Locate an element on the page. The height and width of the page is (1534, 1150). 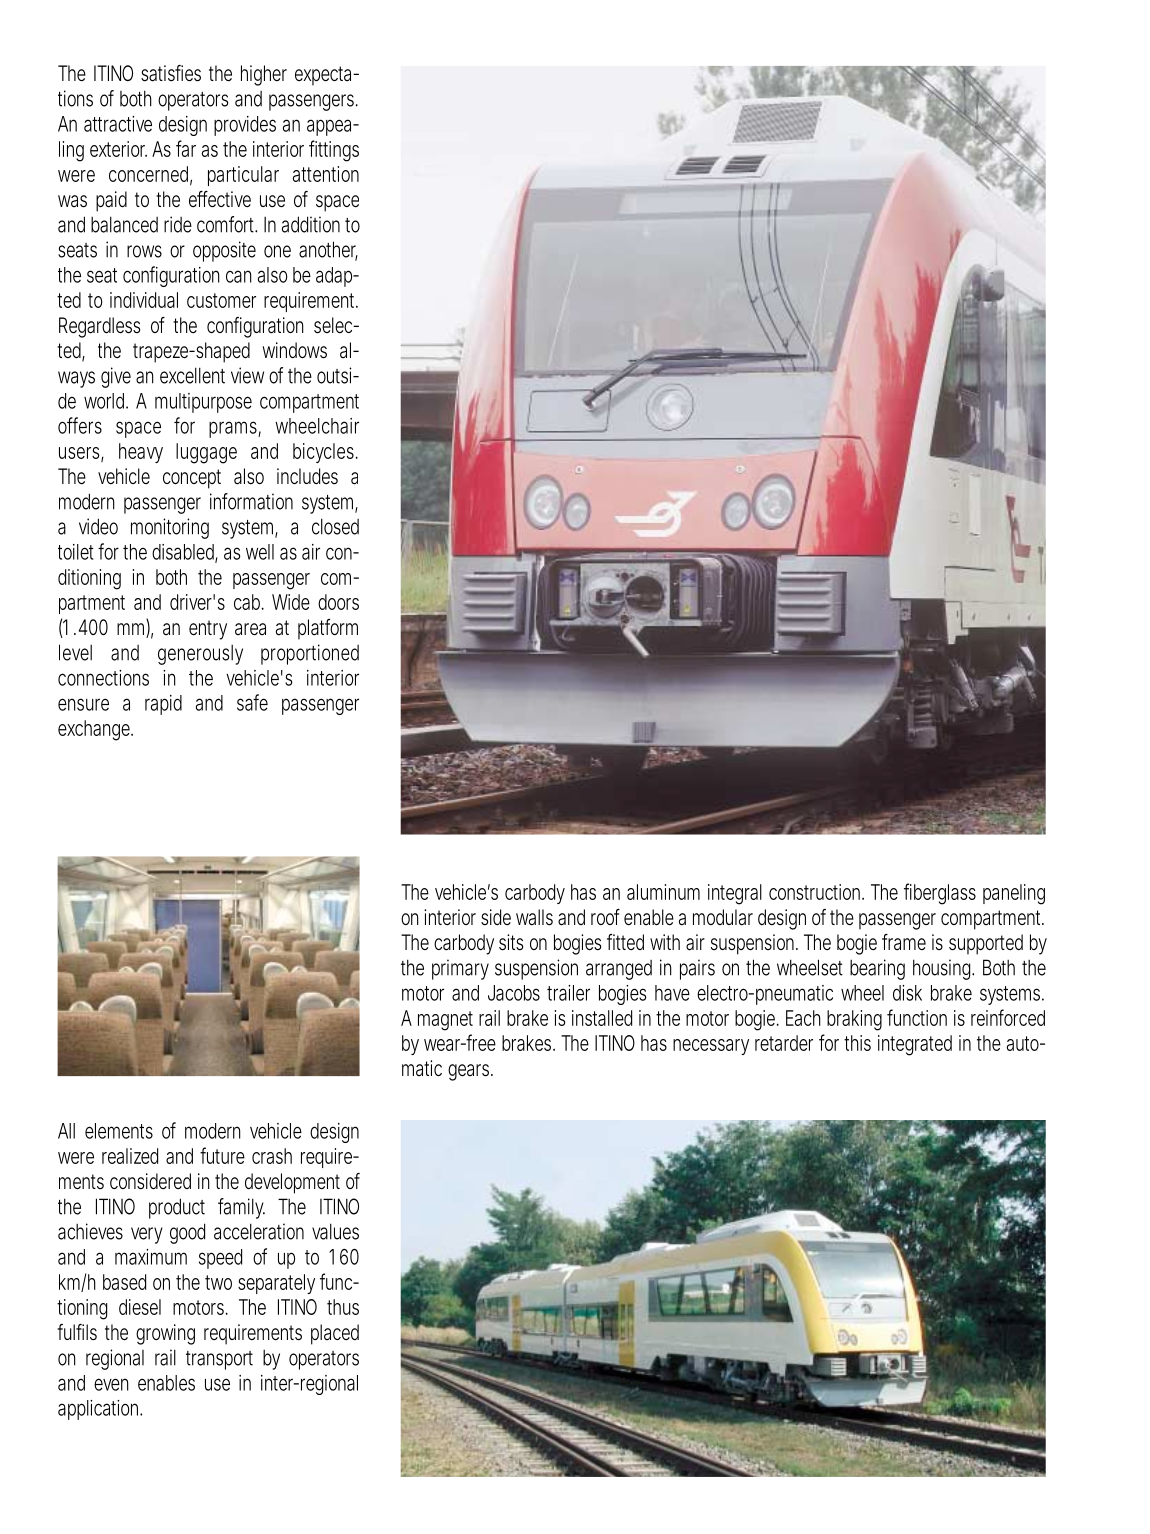
fiberglass is located at coordinates (940, 894).
